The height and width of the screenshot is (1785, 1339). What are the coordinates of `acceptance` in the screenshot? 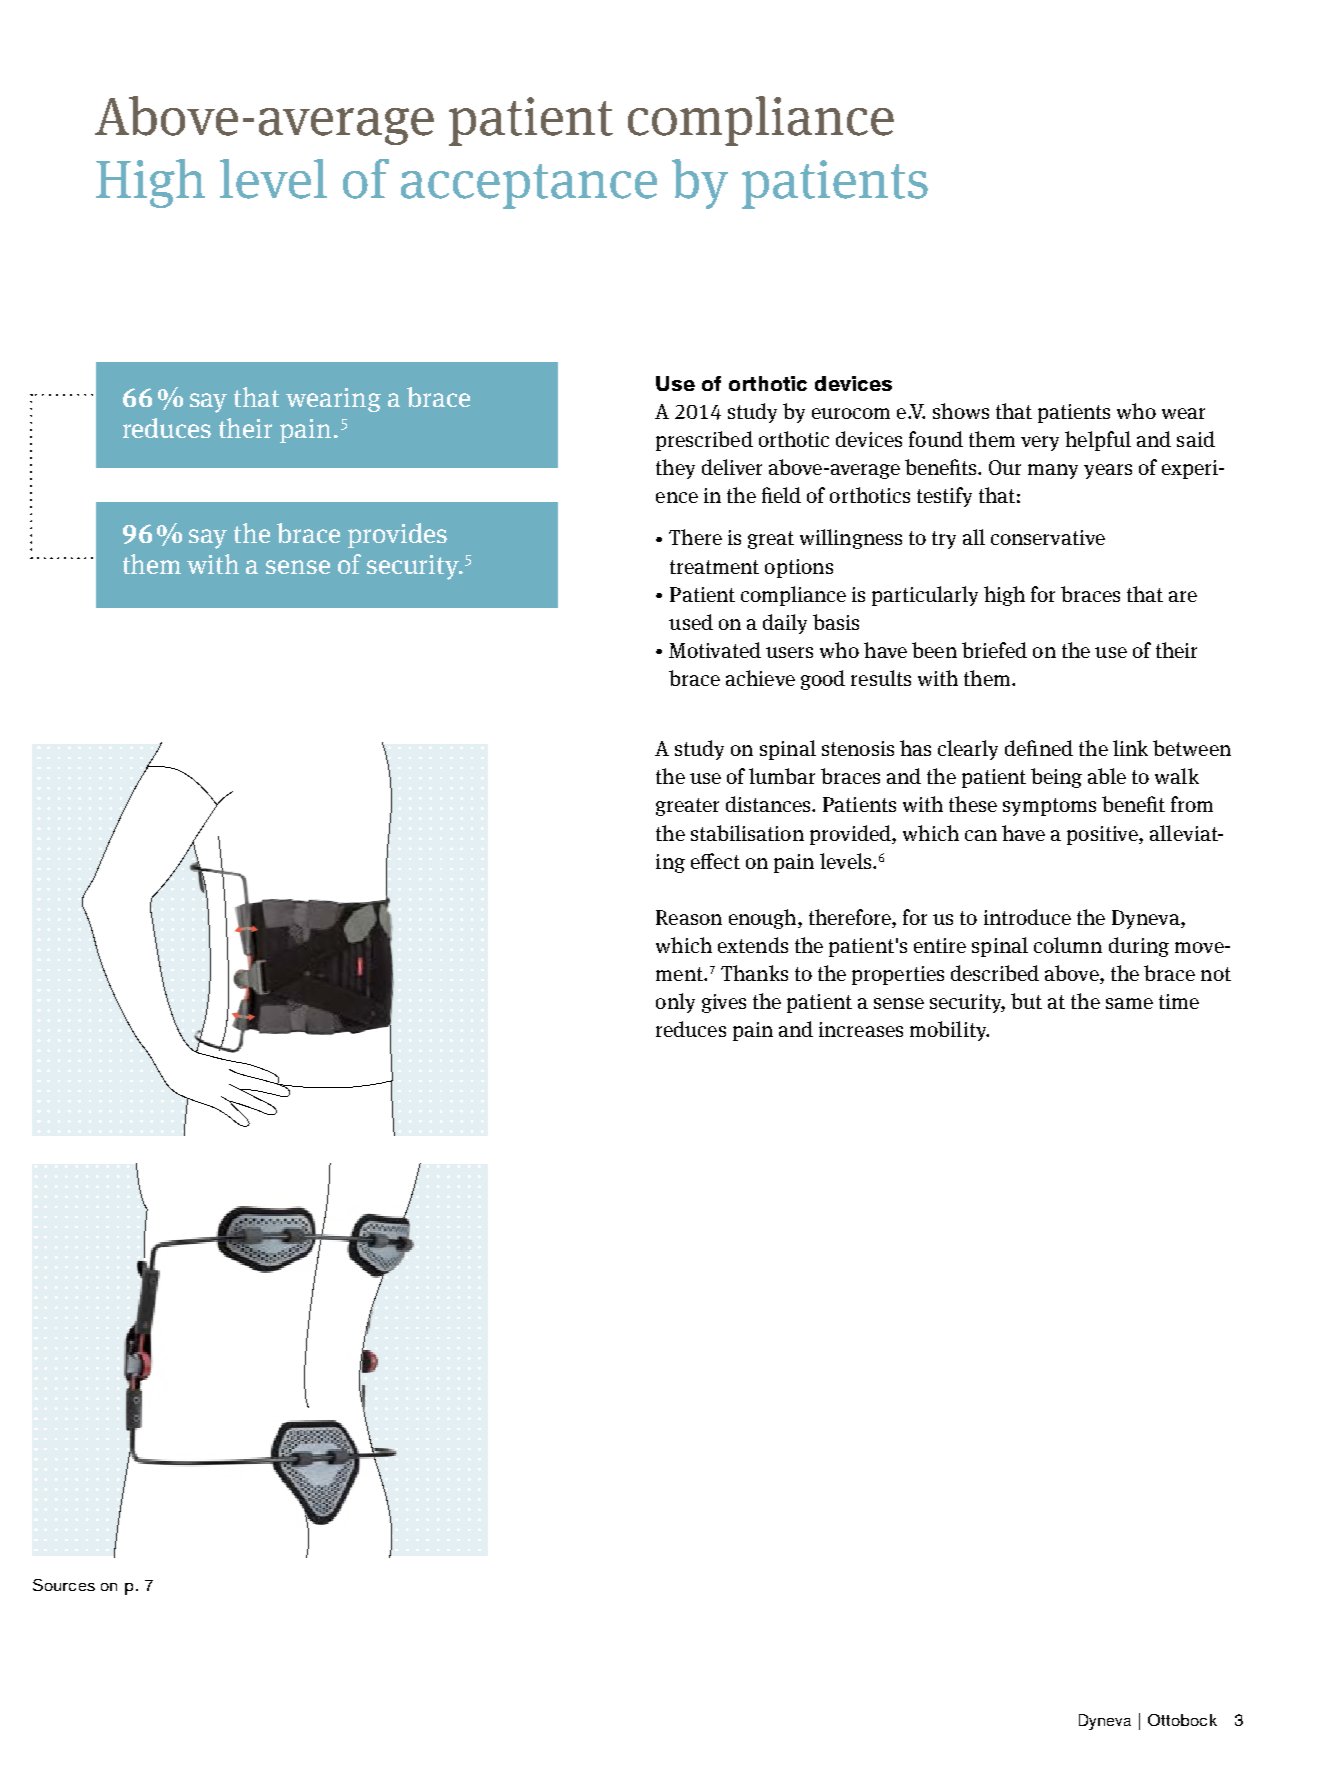 It's located at (529, 186).
